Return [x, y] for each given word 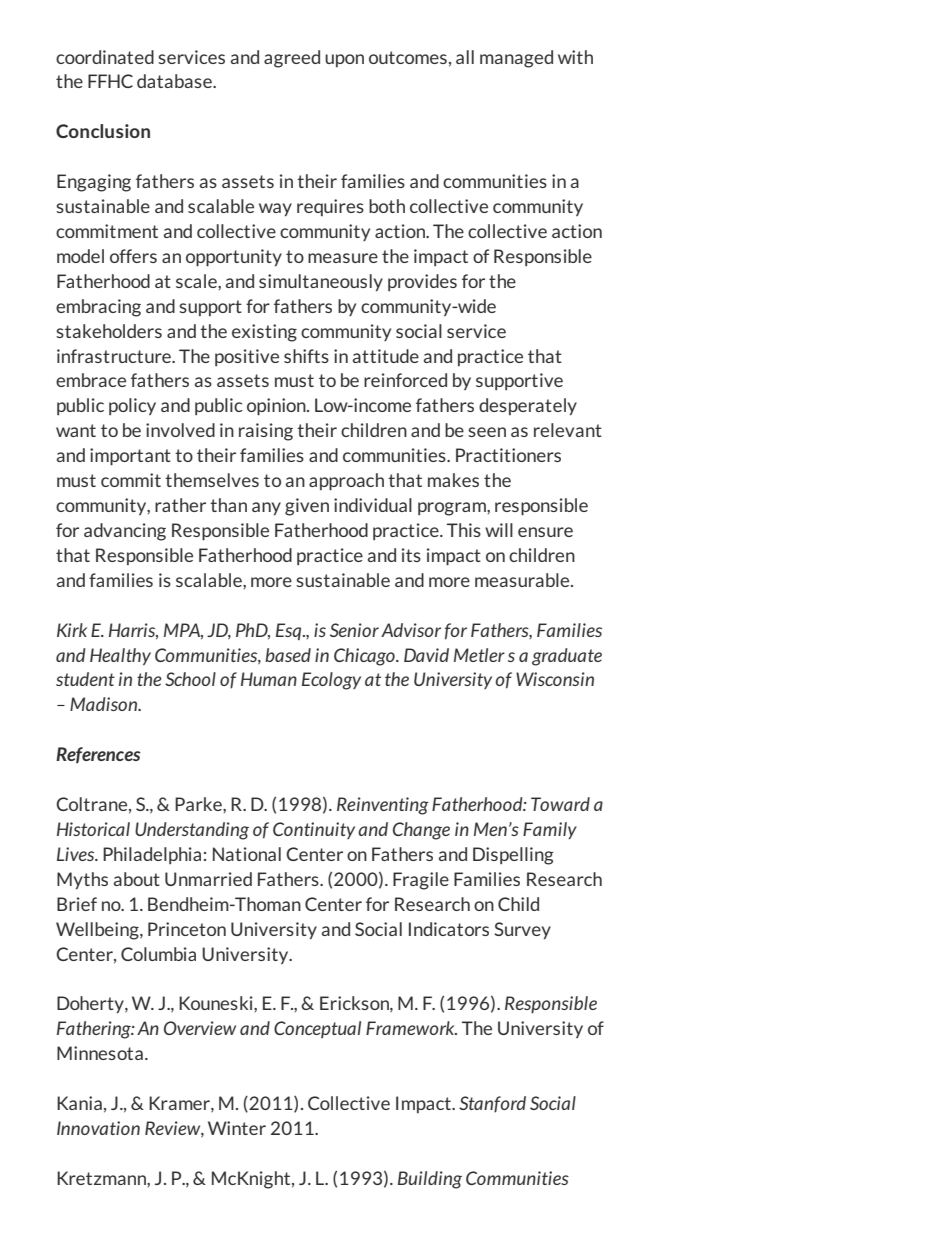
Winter [237, 1128]
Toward [560, 804]
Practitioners [508, 455]
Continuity [314, 830]
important [130, 456]
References [98, 755]
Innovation [98, 1128]
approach [346, 481]
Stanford [492, 1104]
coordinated [105, 57]
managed [516, 59]
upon [344, 60]
